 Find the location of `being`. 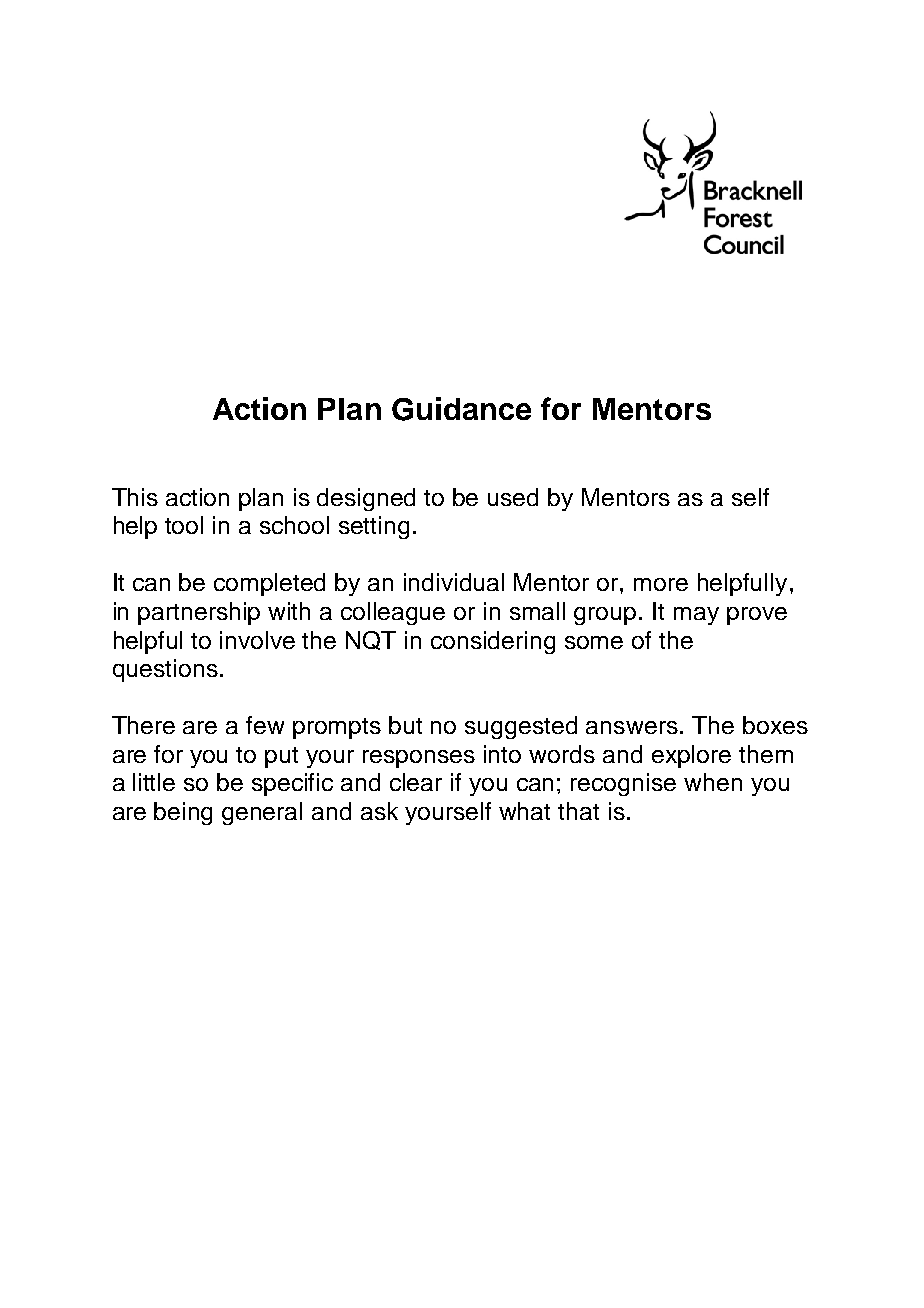

being is located at coordinates (183, 813).
